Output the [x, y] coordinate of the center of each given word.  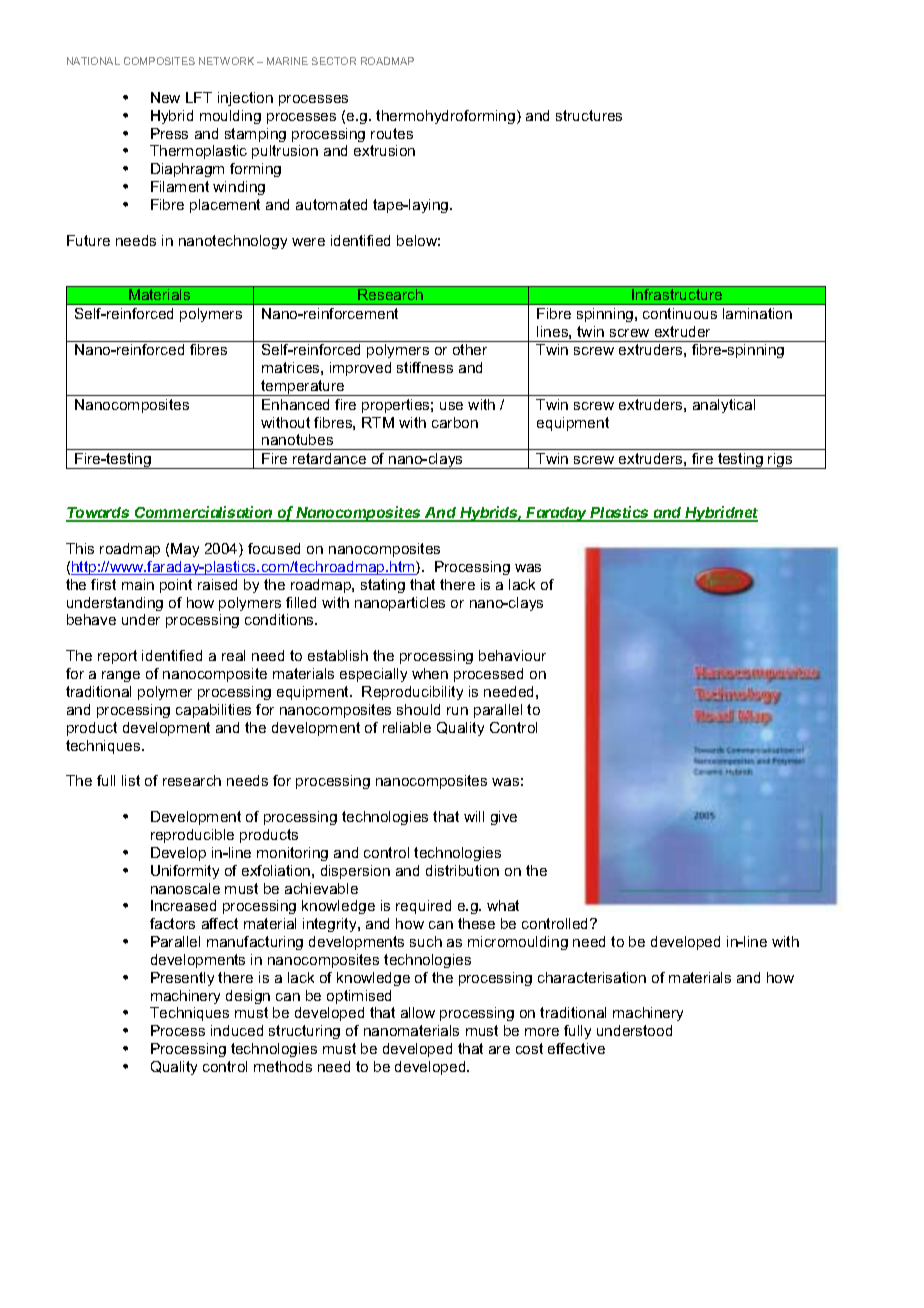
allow [418, 1012]
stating [383, 586]
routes [392, 133]
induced [237, 1030]
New [165, 97]
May [185, 550]
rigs [781, 461]
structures [589, 115]
